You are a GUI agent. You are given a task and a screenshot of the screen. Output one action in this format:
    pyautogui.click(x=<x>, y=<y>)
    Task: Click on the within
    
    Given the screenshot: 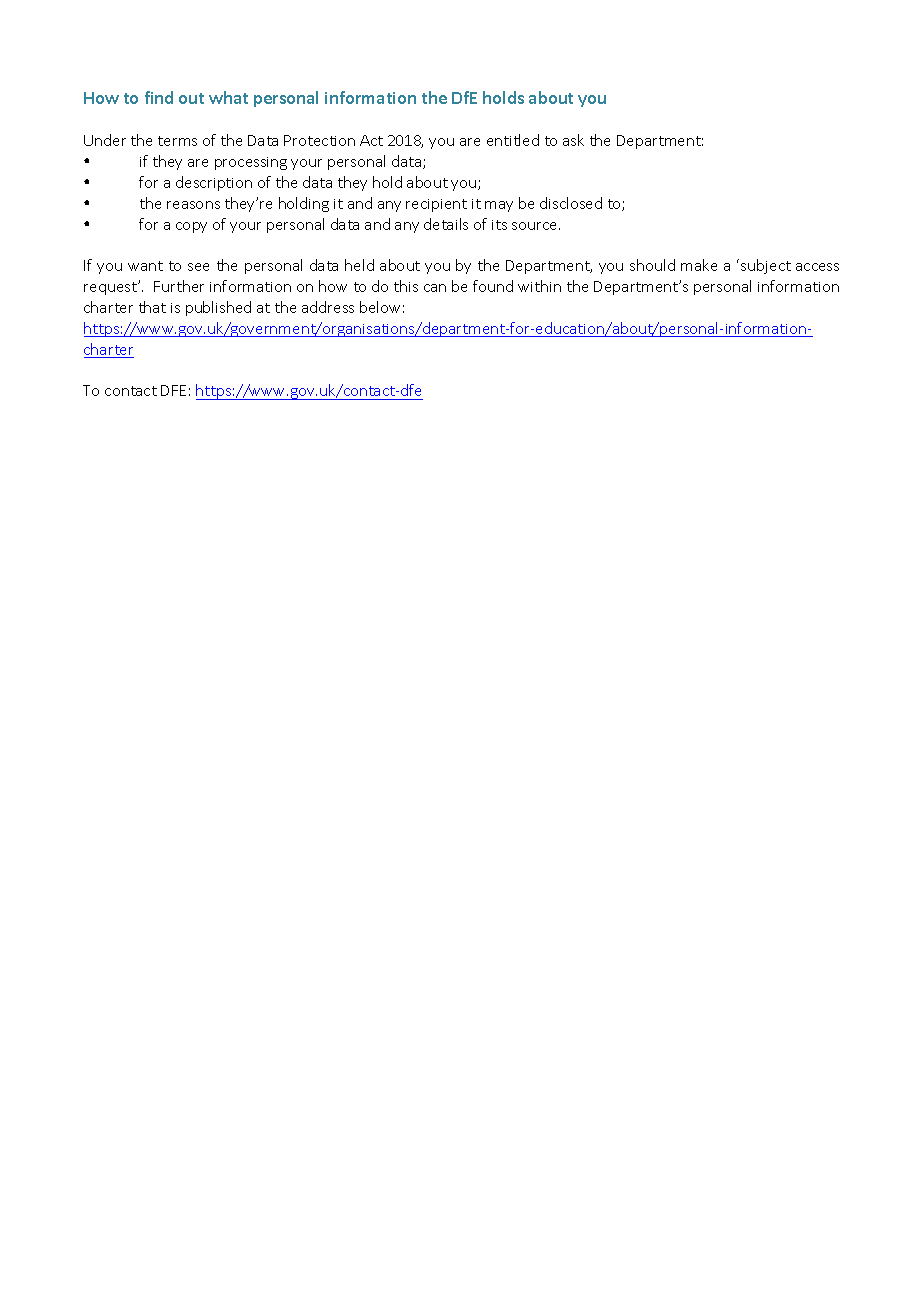 What is the action you would take?
    pyautogui.click(x=539, y=286)
